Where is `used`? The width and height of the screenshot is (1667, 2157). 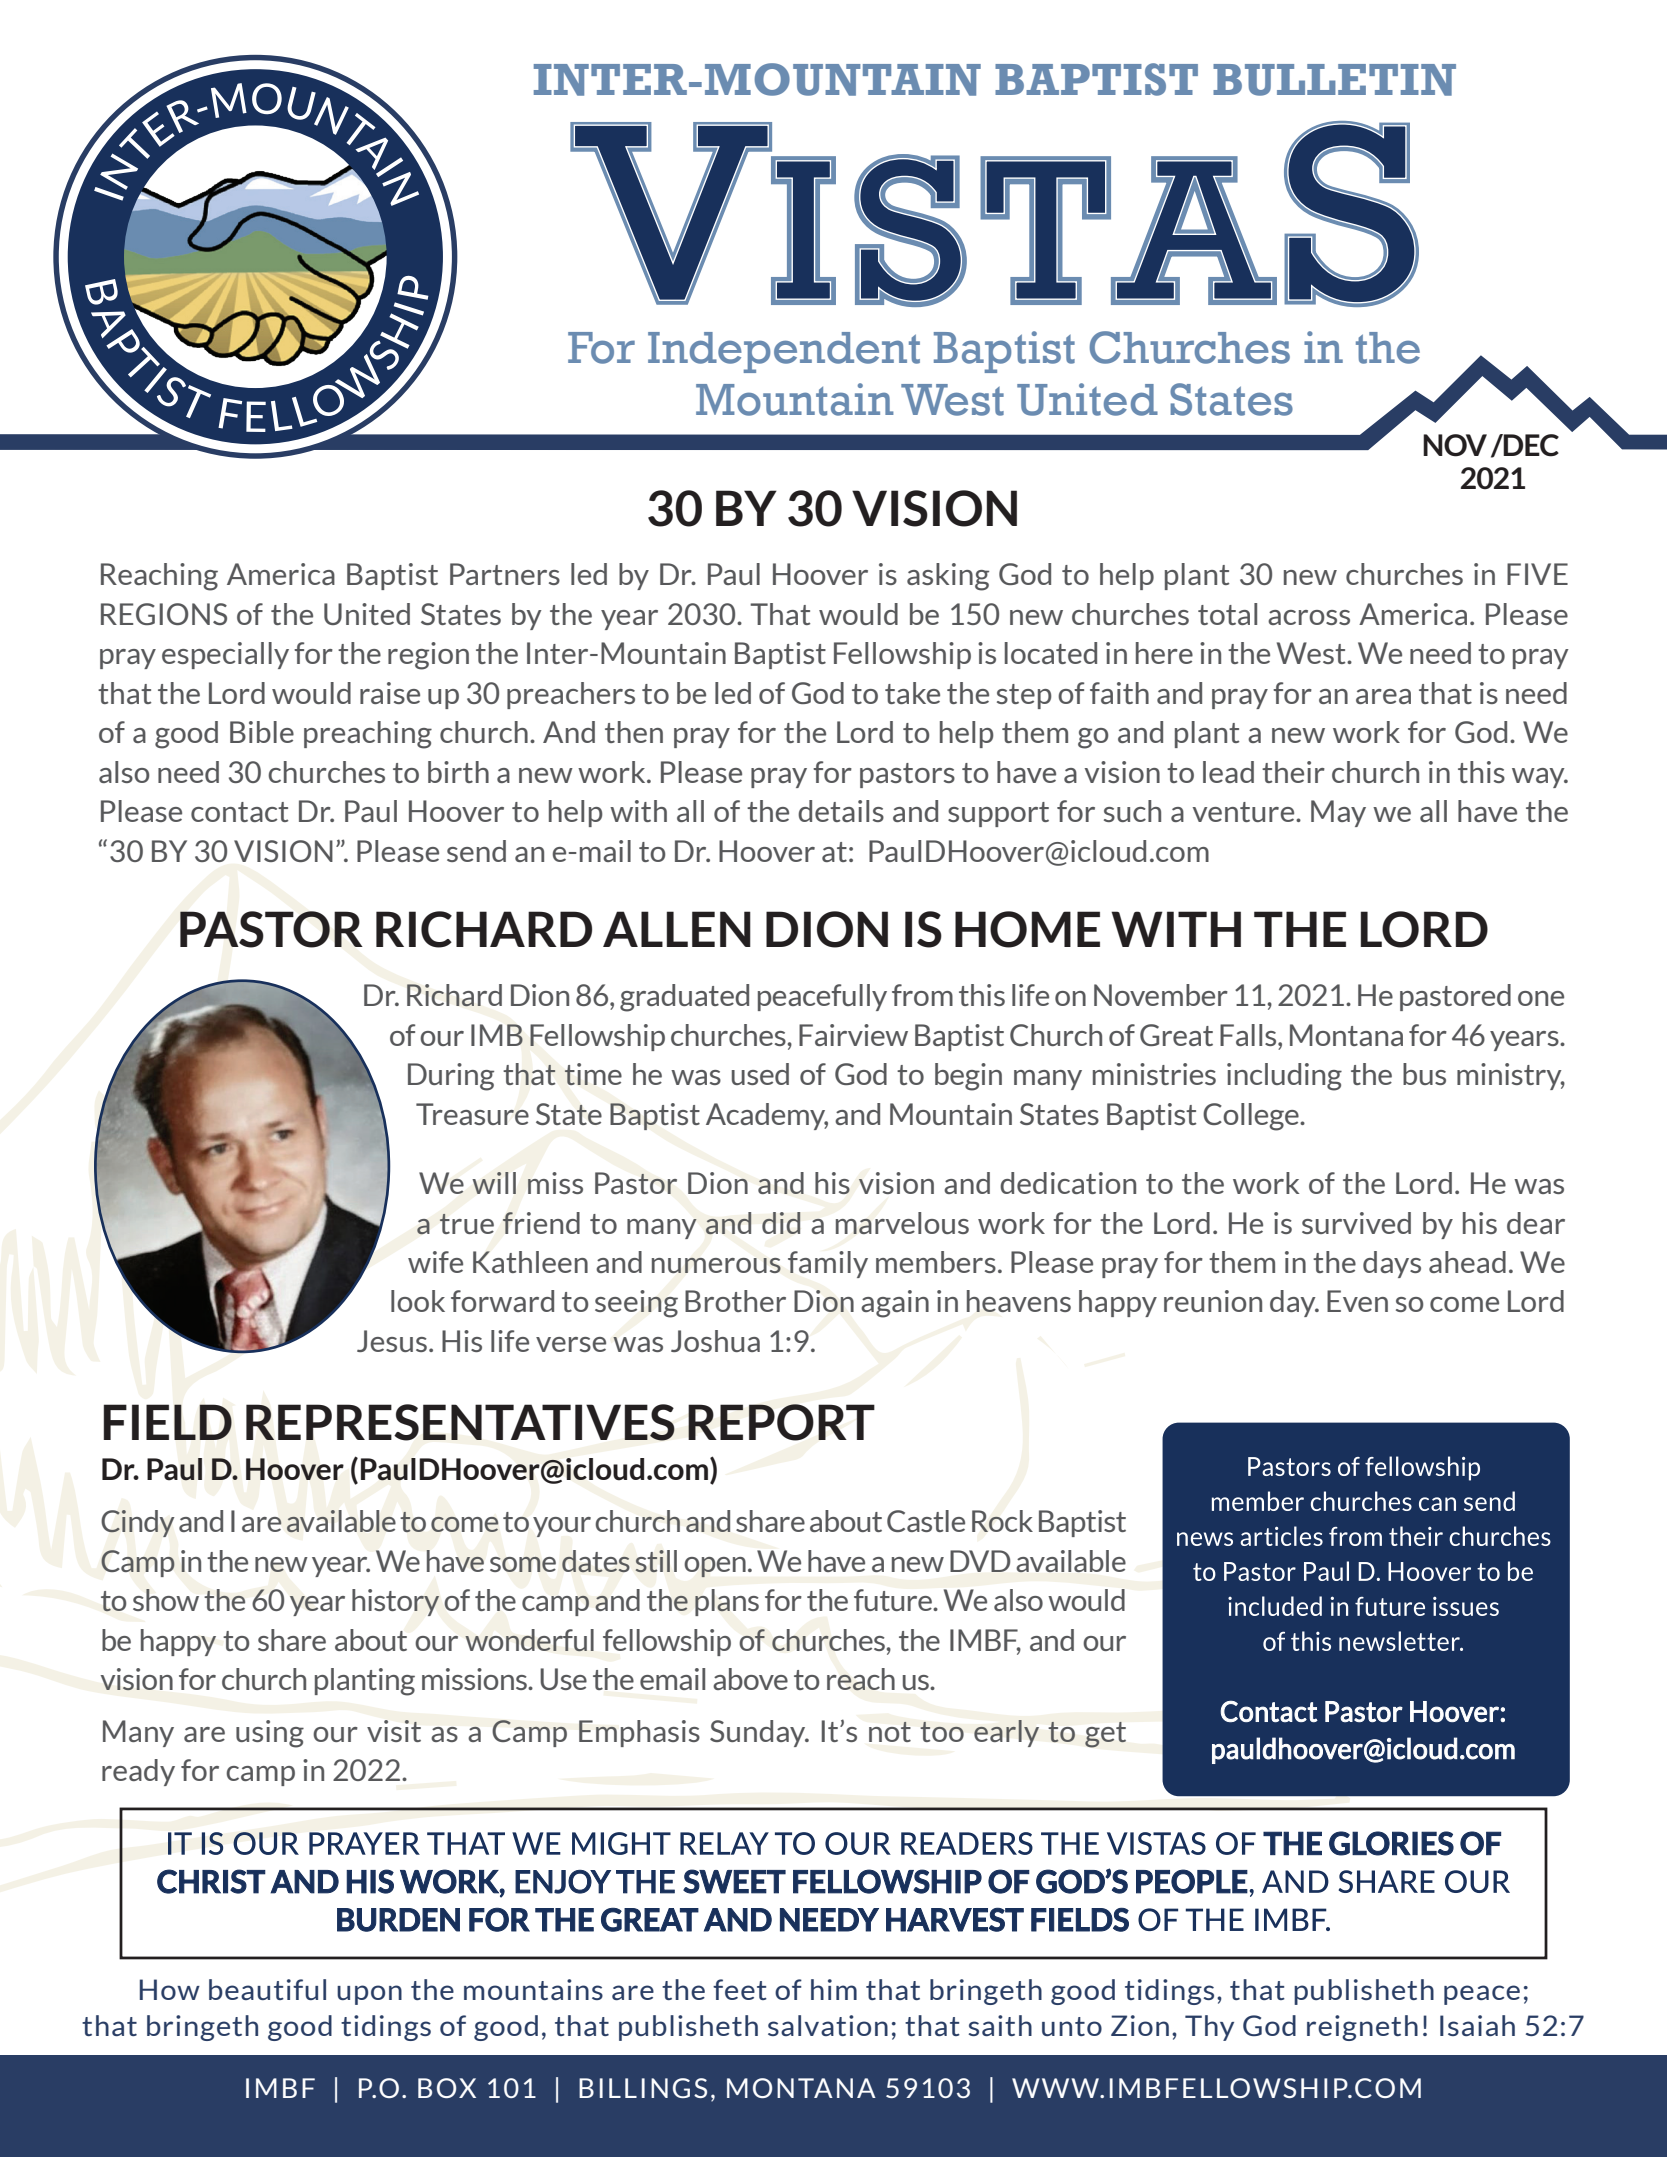 used is located at coordinates (760, 1074).
